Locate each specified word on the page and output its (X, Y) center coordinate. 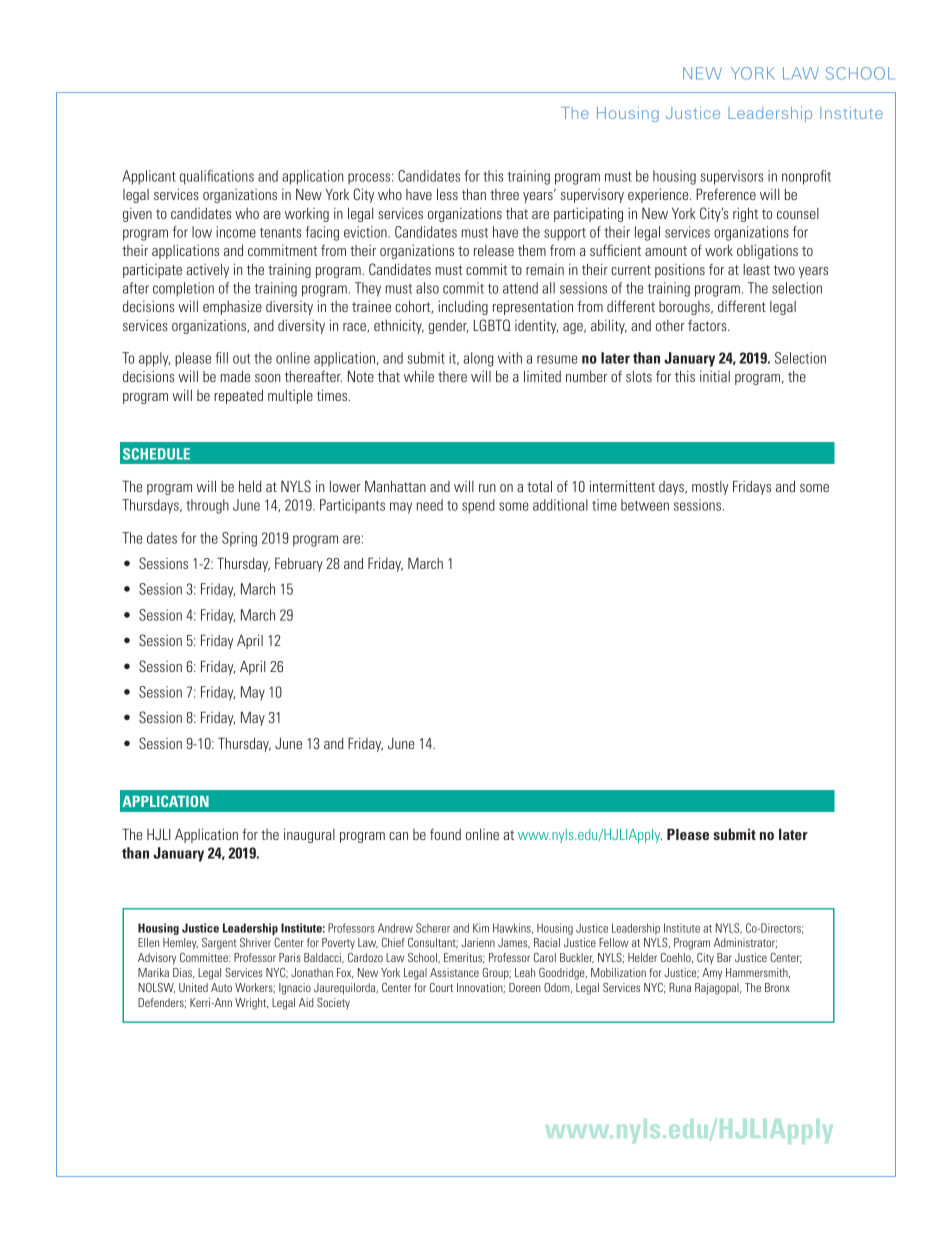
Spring (239, 539)
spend (478, 506)
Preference (726, 194)
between (645, 505)
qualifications (217, 177)
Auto (221, 987)
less (447, 194)
